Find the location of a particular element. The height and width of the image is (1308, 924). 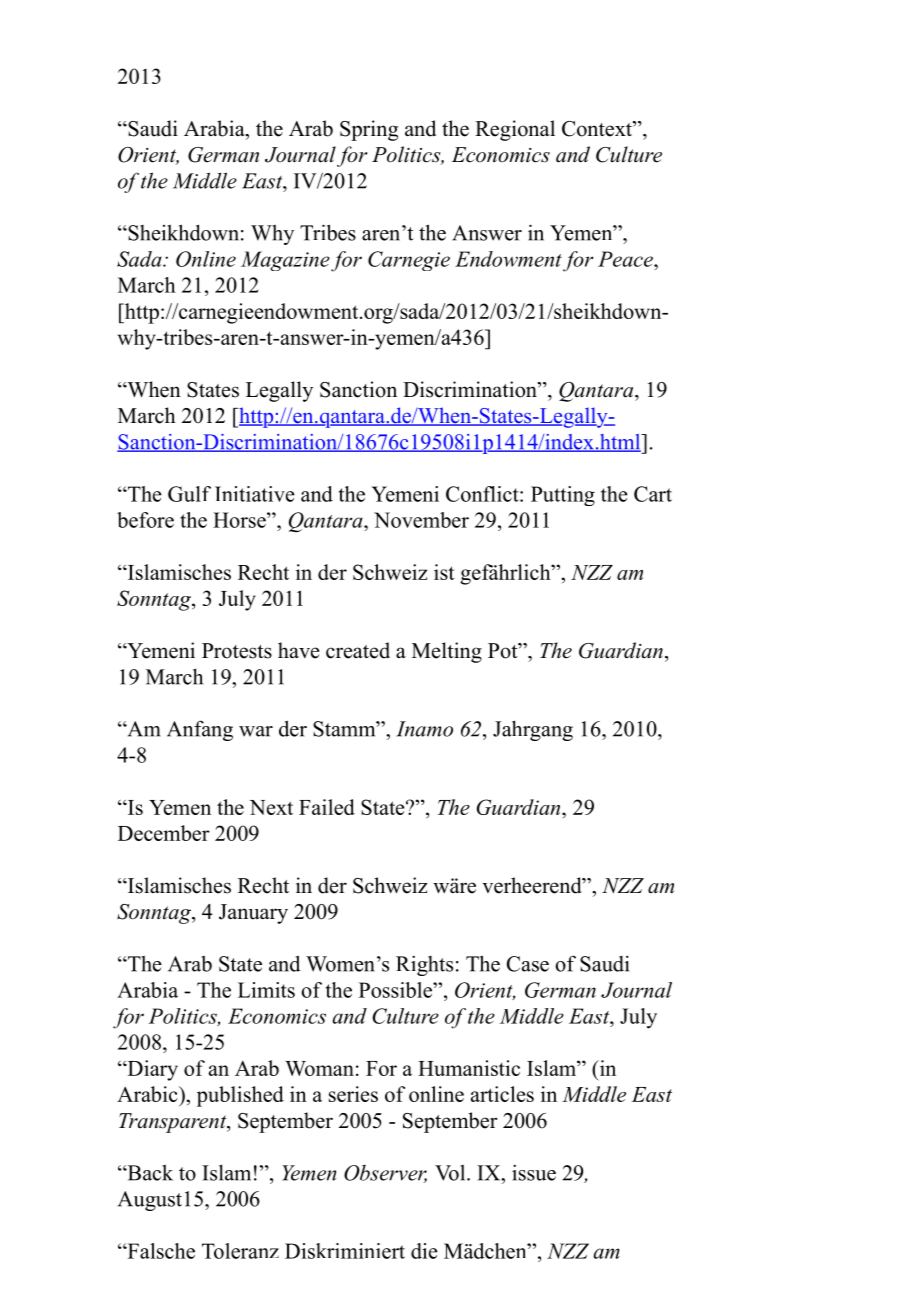

Regional is located at coordinates (515, 130).
